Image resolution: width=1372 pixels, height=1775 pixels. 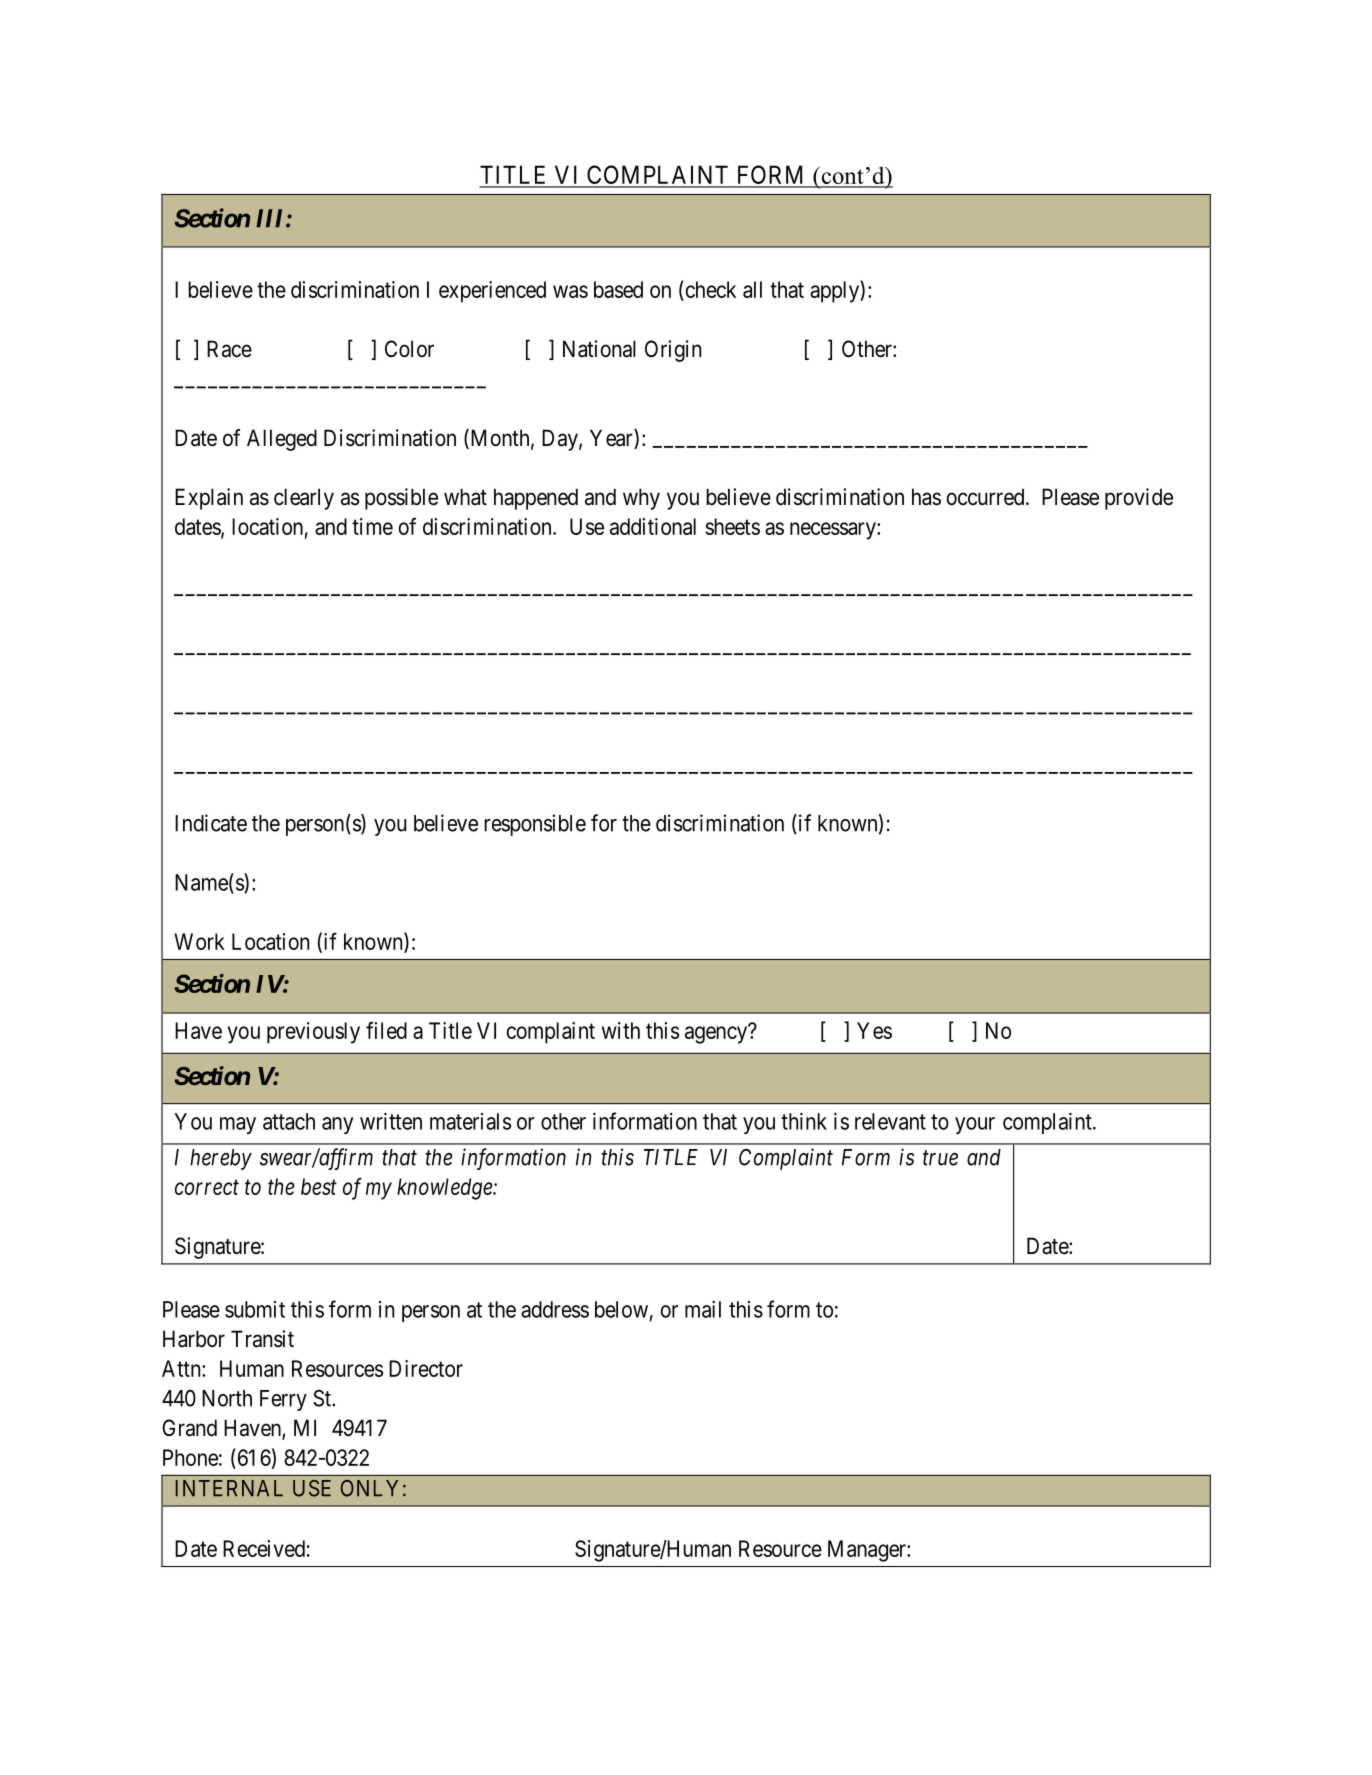 What do you see at coordinates (618, 289) in the screenshot?
I see `based` at bounding box center [618, 289].
